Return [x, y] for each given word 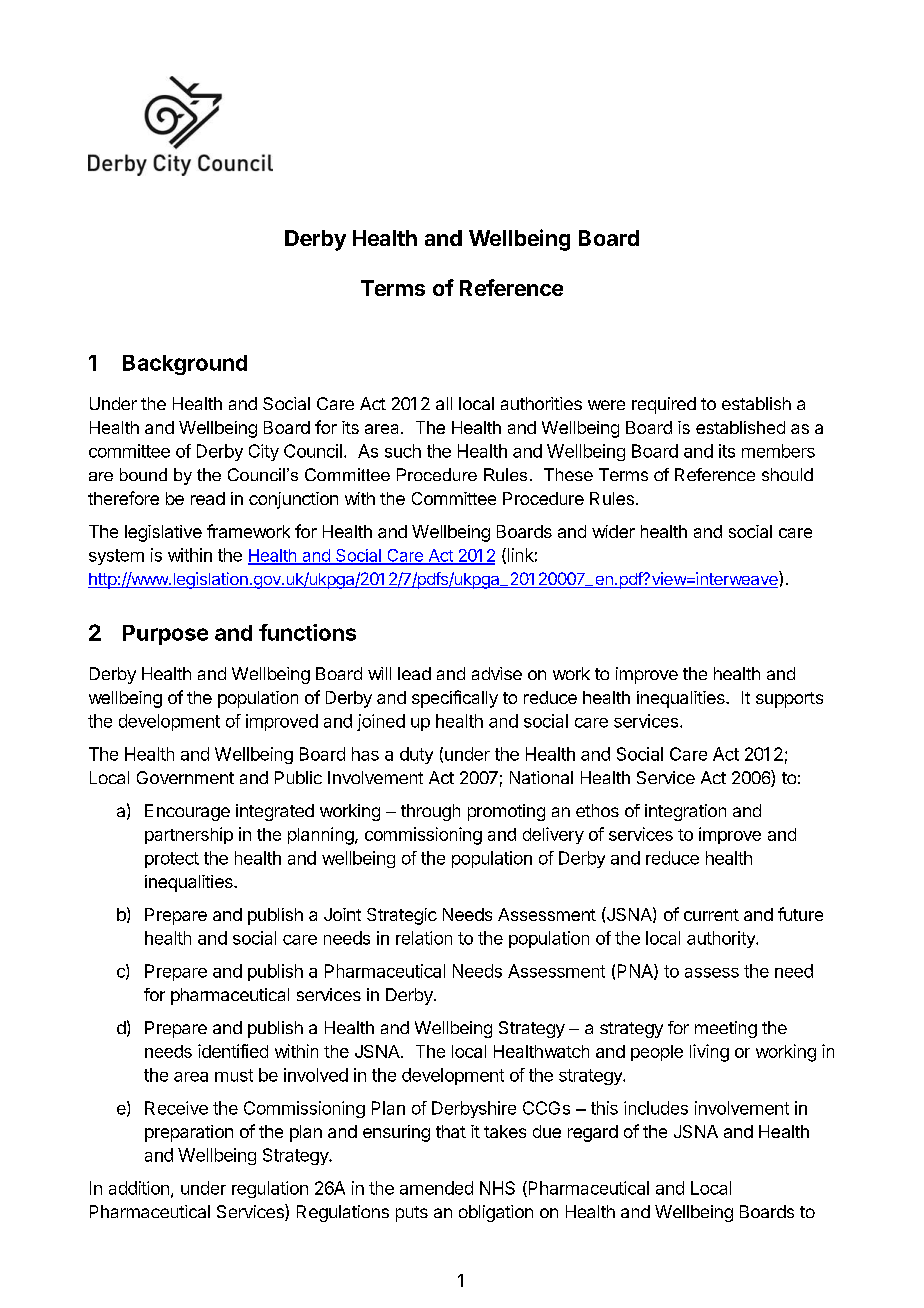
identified [233, 1051]
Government [185, 777]
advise [497, 673]
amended [436, 1188]
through [430, 812]
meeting [726, 1029]
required [664, 405]
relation [424, 938]
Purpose [165, 635]
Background [185, 365]
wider [613, 531]
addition [139, 1188]
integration [685, 812]
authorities [541, 403]
